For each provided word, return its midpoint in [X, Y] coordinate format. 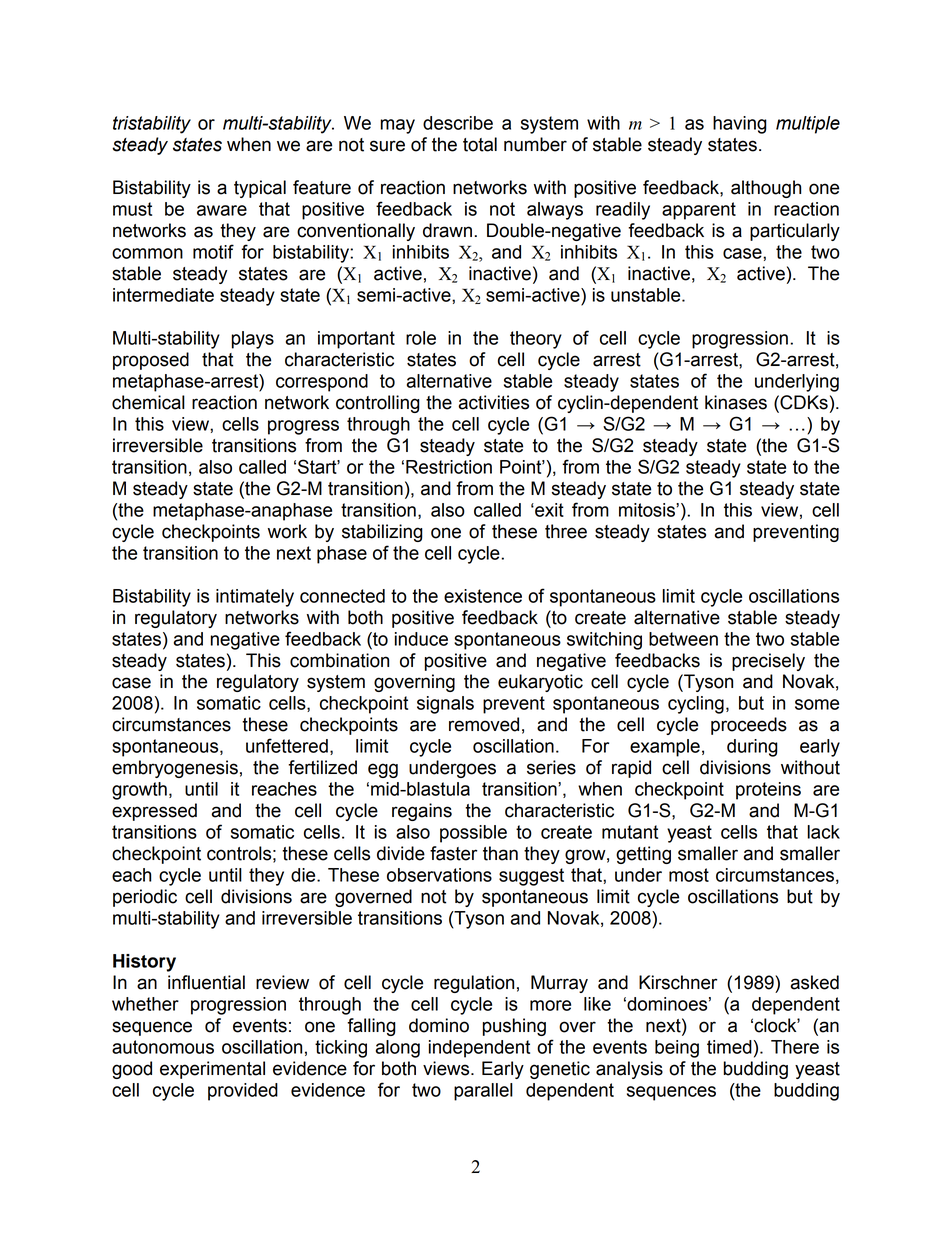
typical [260, 189]
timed [729, 1047]
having [740, 125]
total [480, 144]
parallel [483, 1092]
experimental [212, 1070]
